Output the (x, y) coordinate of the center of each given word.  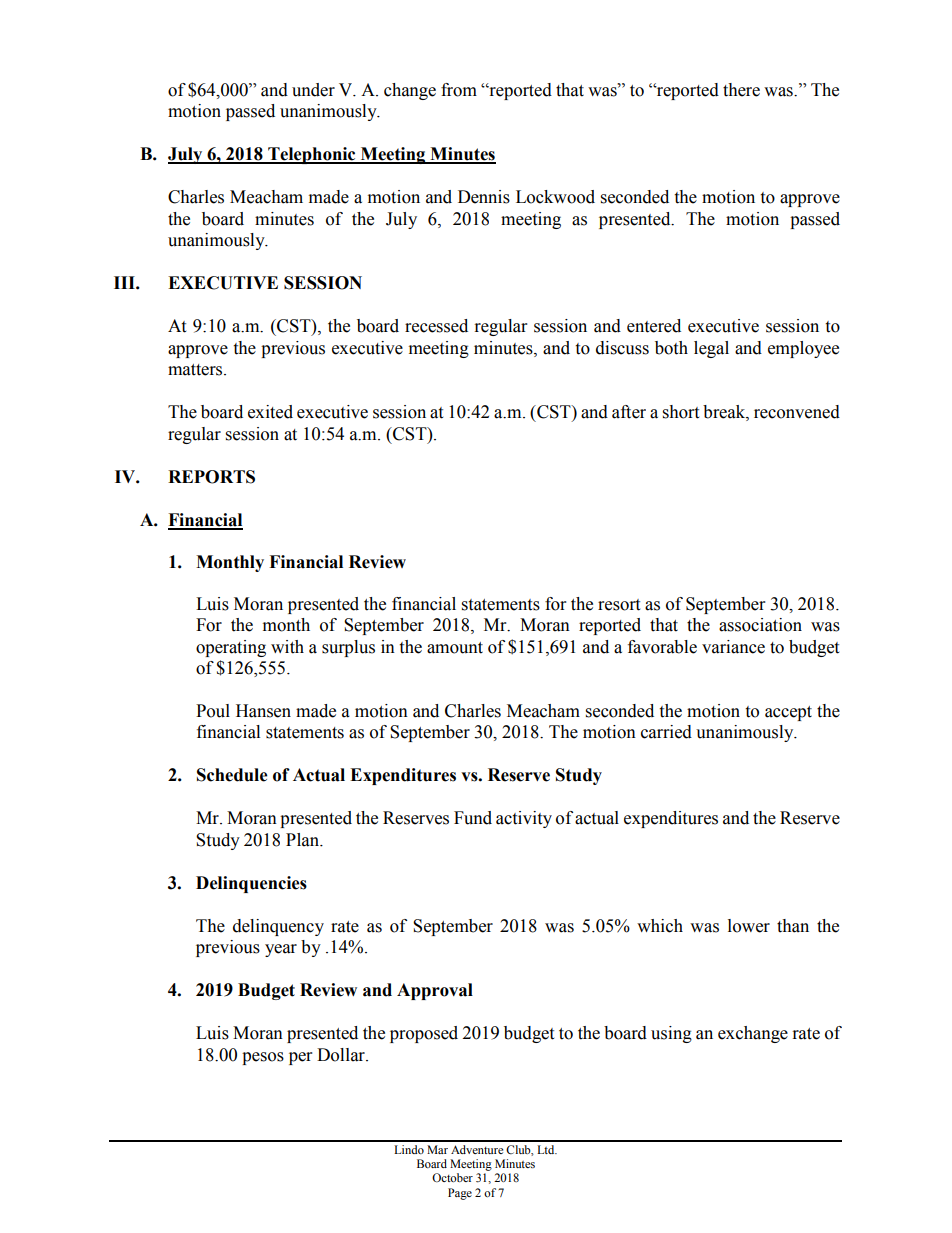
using (671, 1034)
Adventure (477, 1149)
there (741, 90)
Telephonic (312, 155)
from (459, 90)
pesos (263, 1058)
